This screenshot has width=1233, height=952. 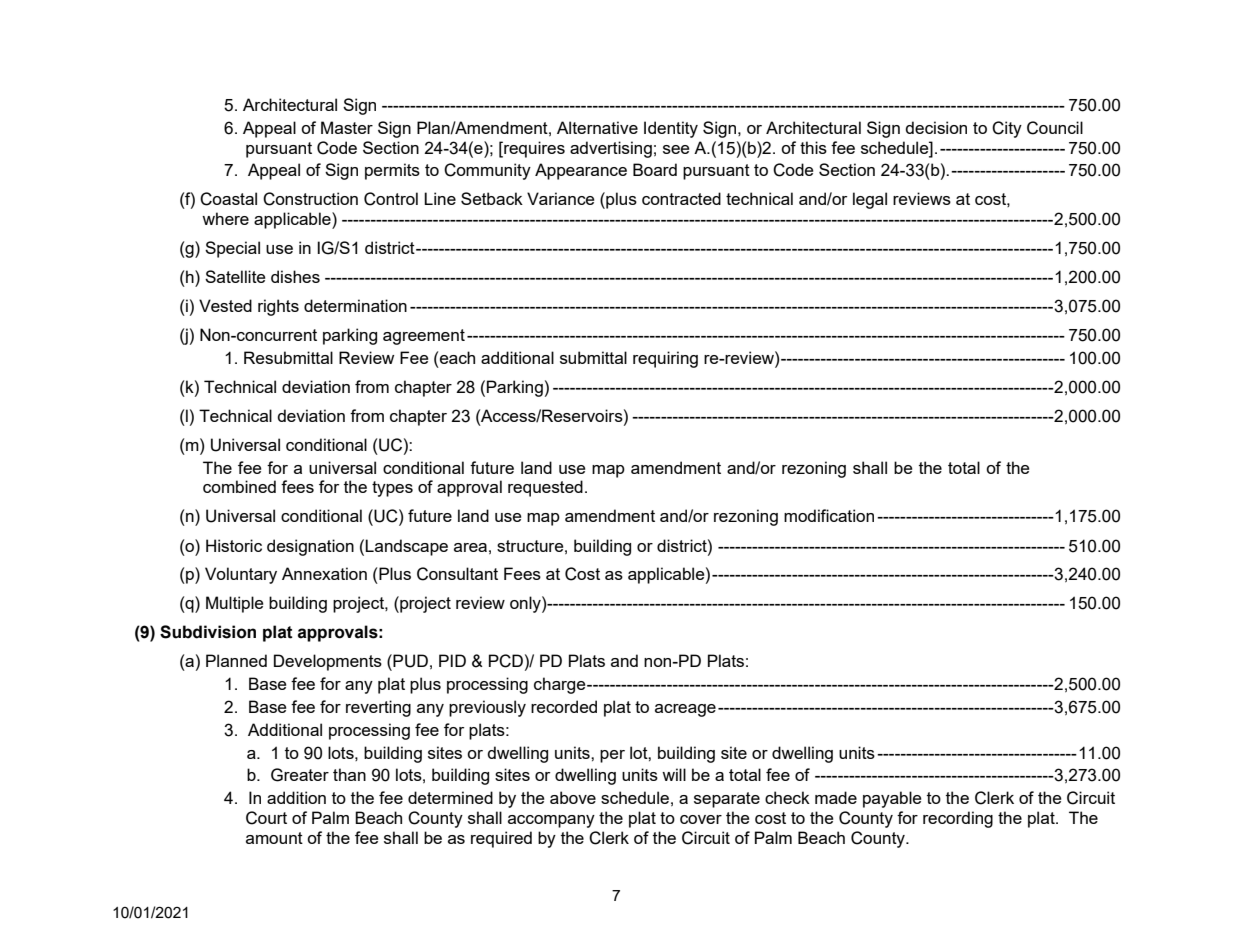 I want to click on advertising, so click(x=611, y=149).
